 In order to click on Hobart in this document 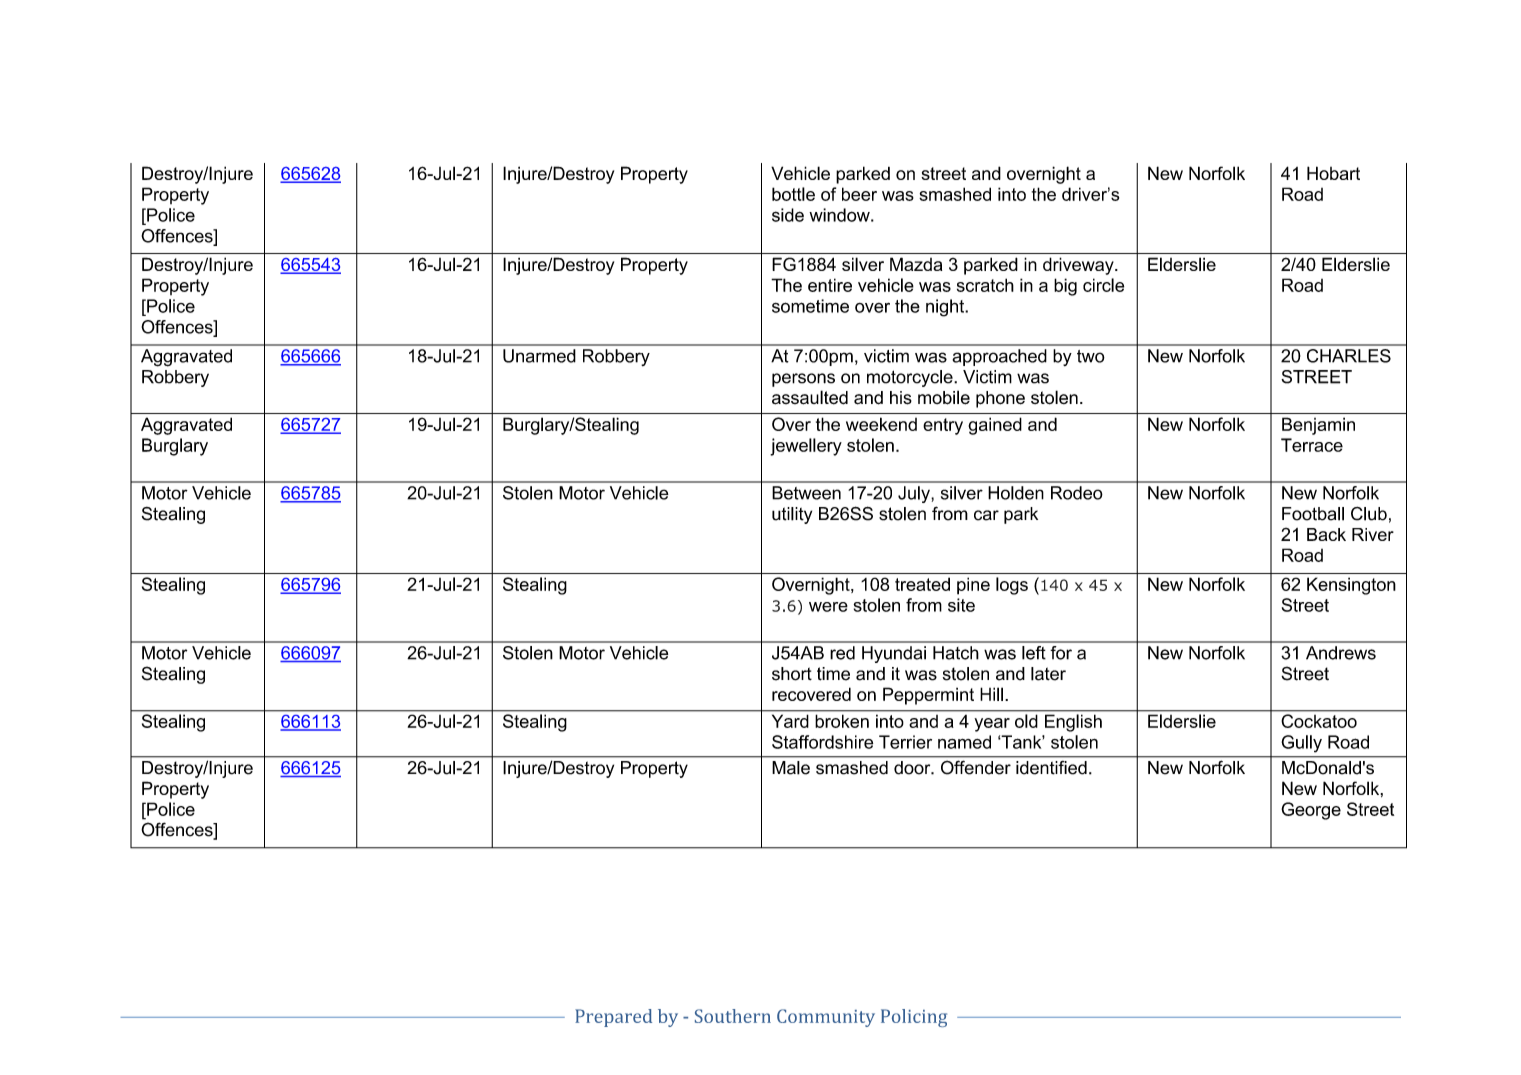, I will do `click(1333, 173)`.
